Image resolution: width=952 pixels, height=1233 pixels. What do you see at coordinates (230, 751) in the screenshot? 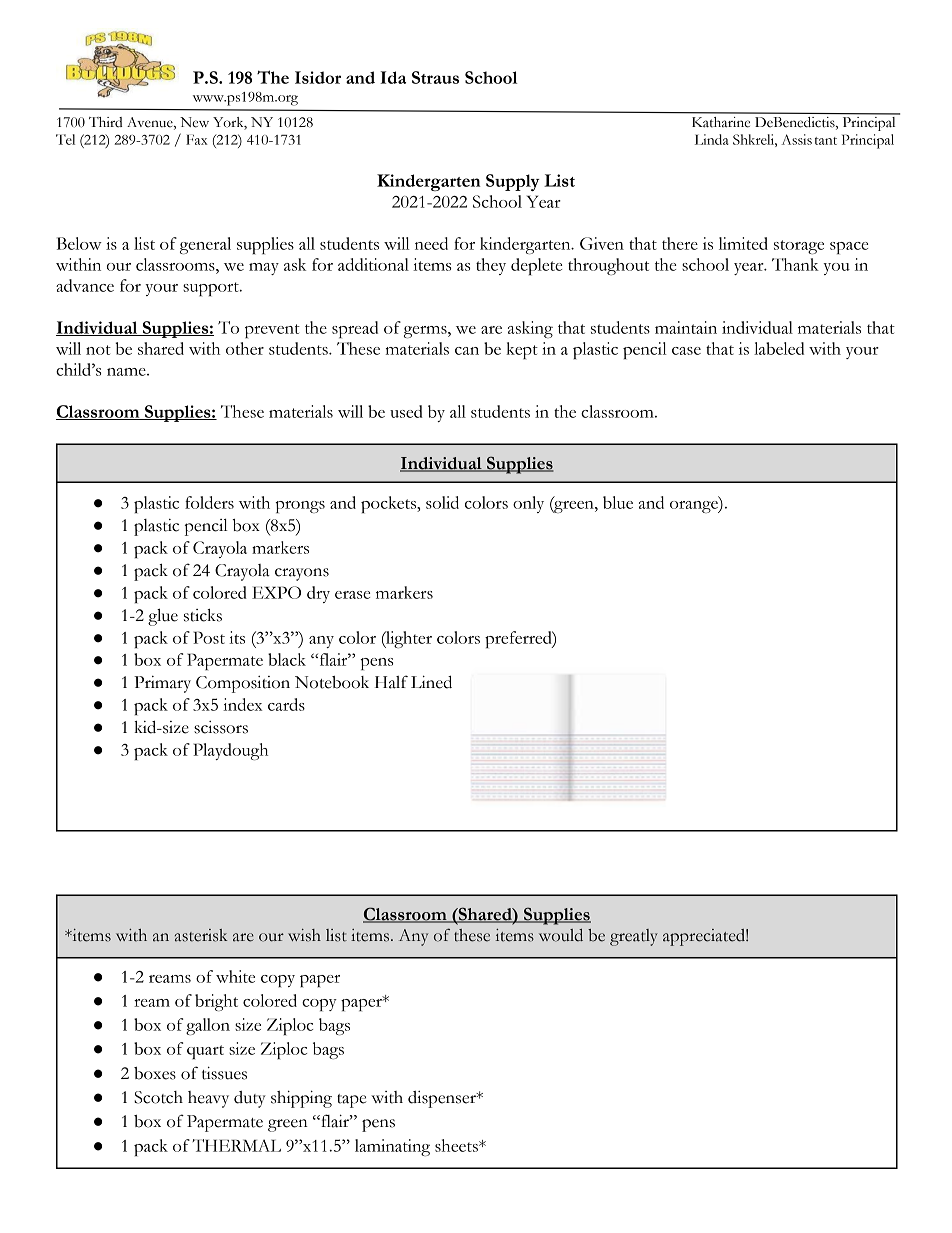
I see `Playdough` at bounding box center [230, 751].
